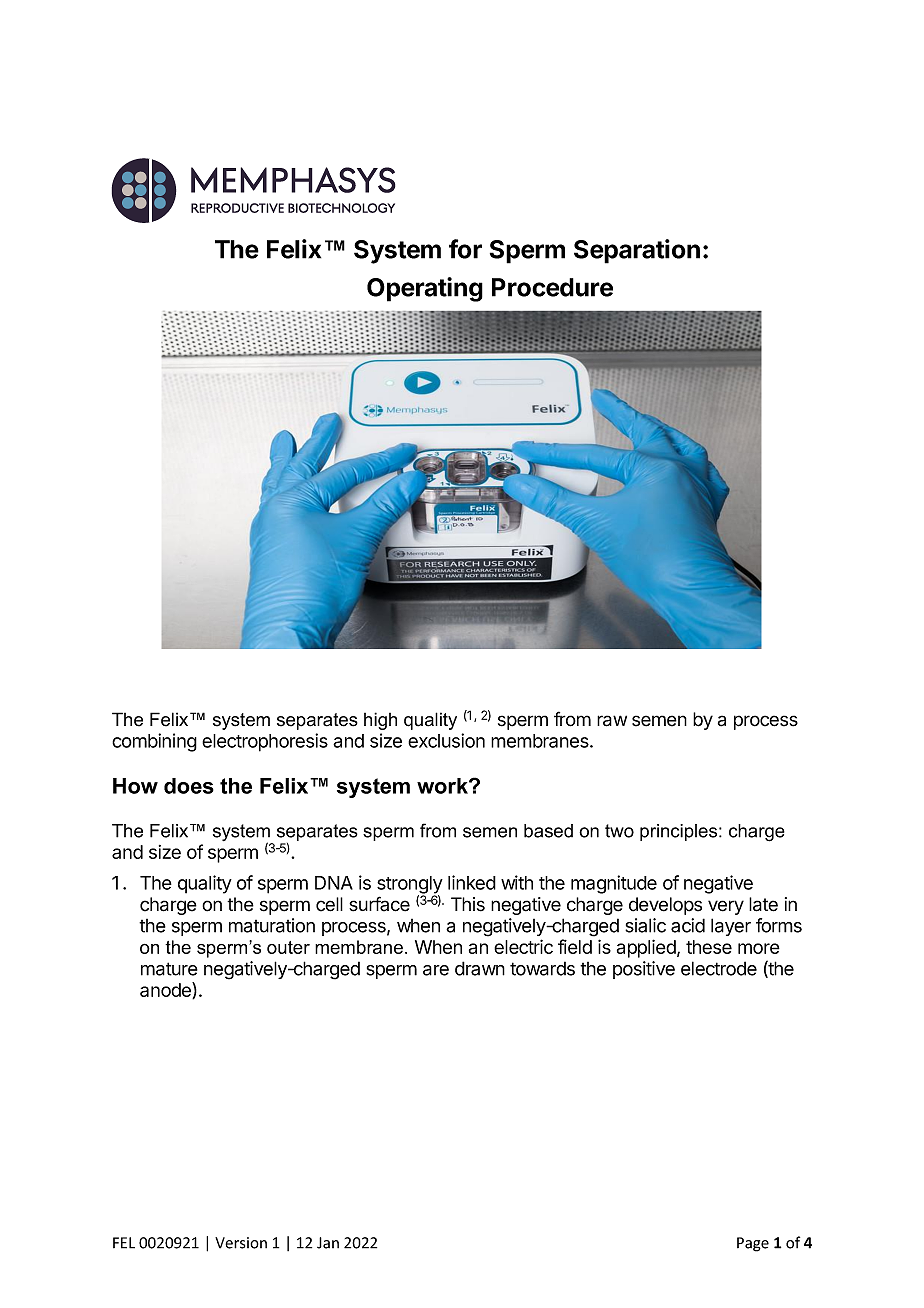 The height and width of the image is (1308, 924). Describe the element at coordinates (637, 251) in the image. I see `Separation` at that location.
